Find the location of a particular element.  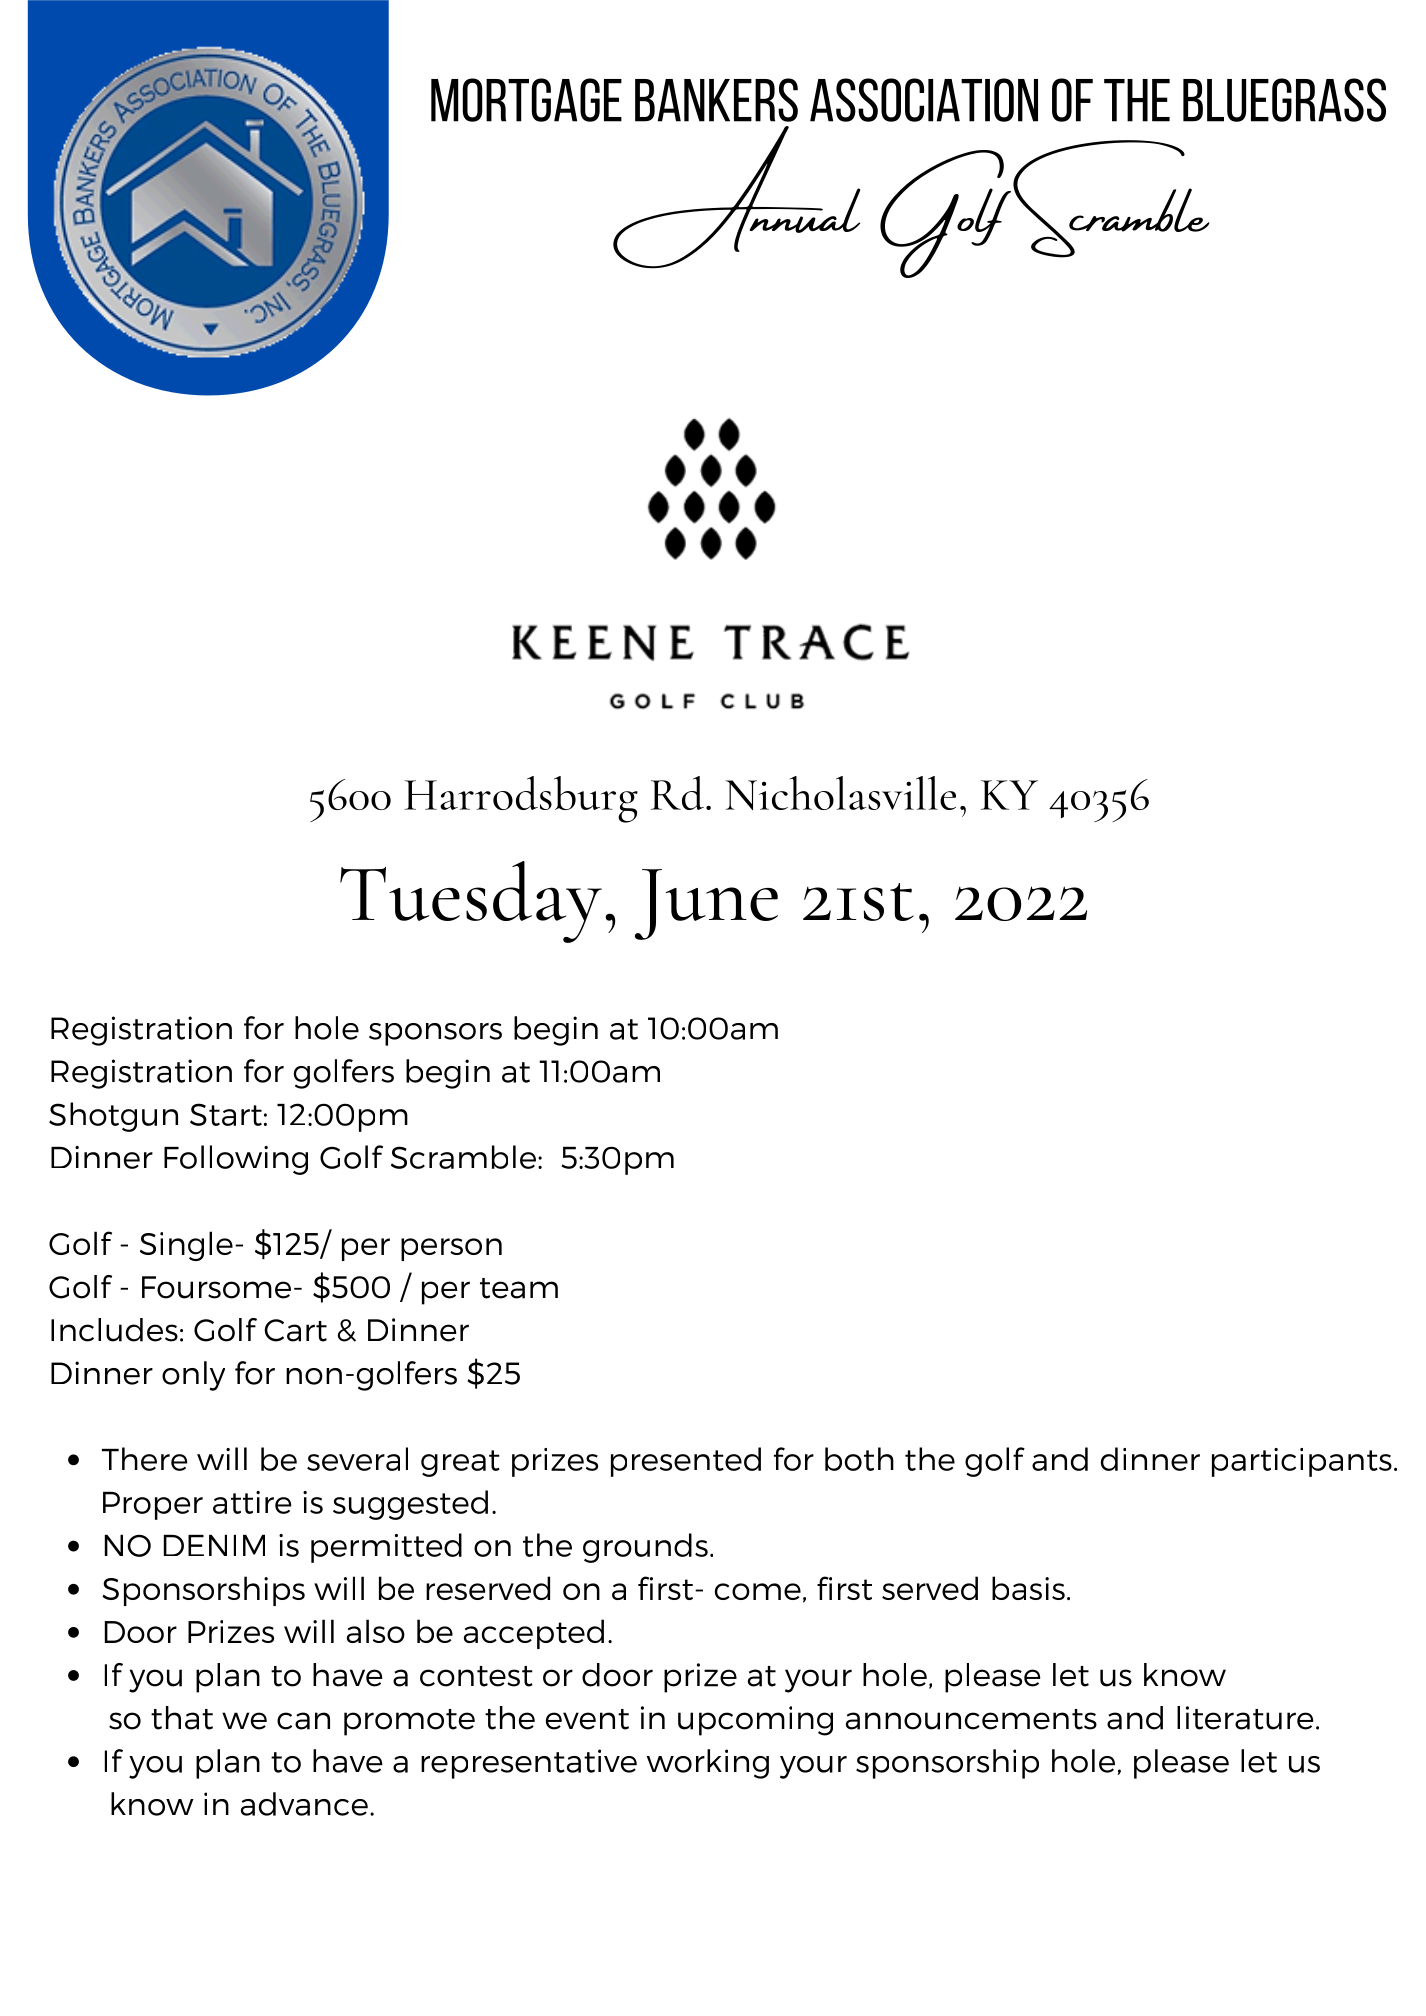

can is located at coordinates (303, 1721).
